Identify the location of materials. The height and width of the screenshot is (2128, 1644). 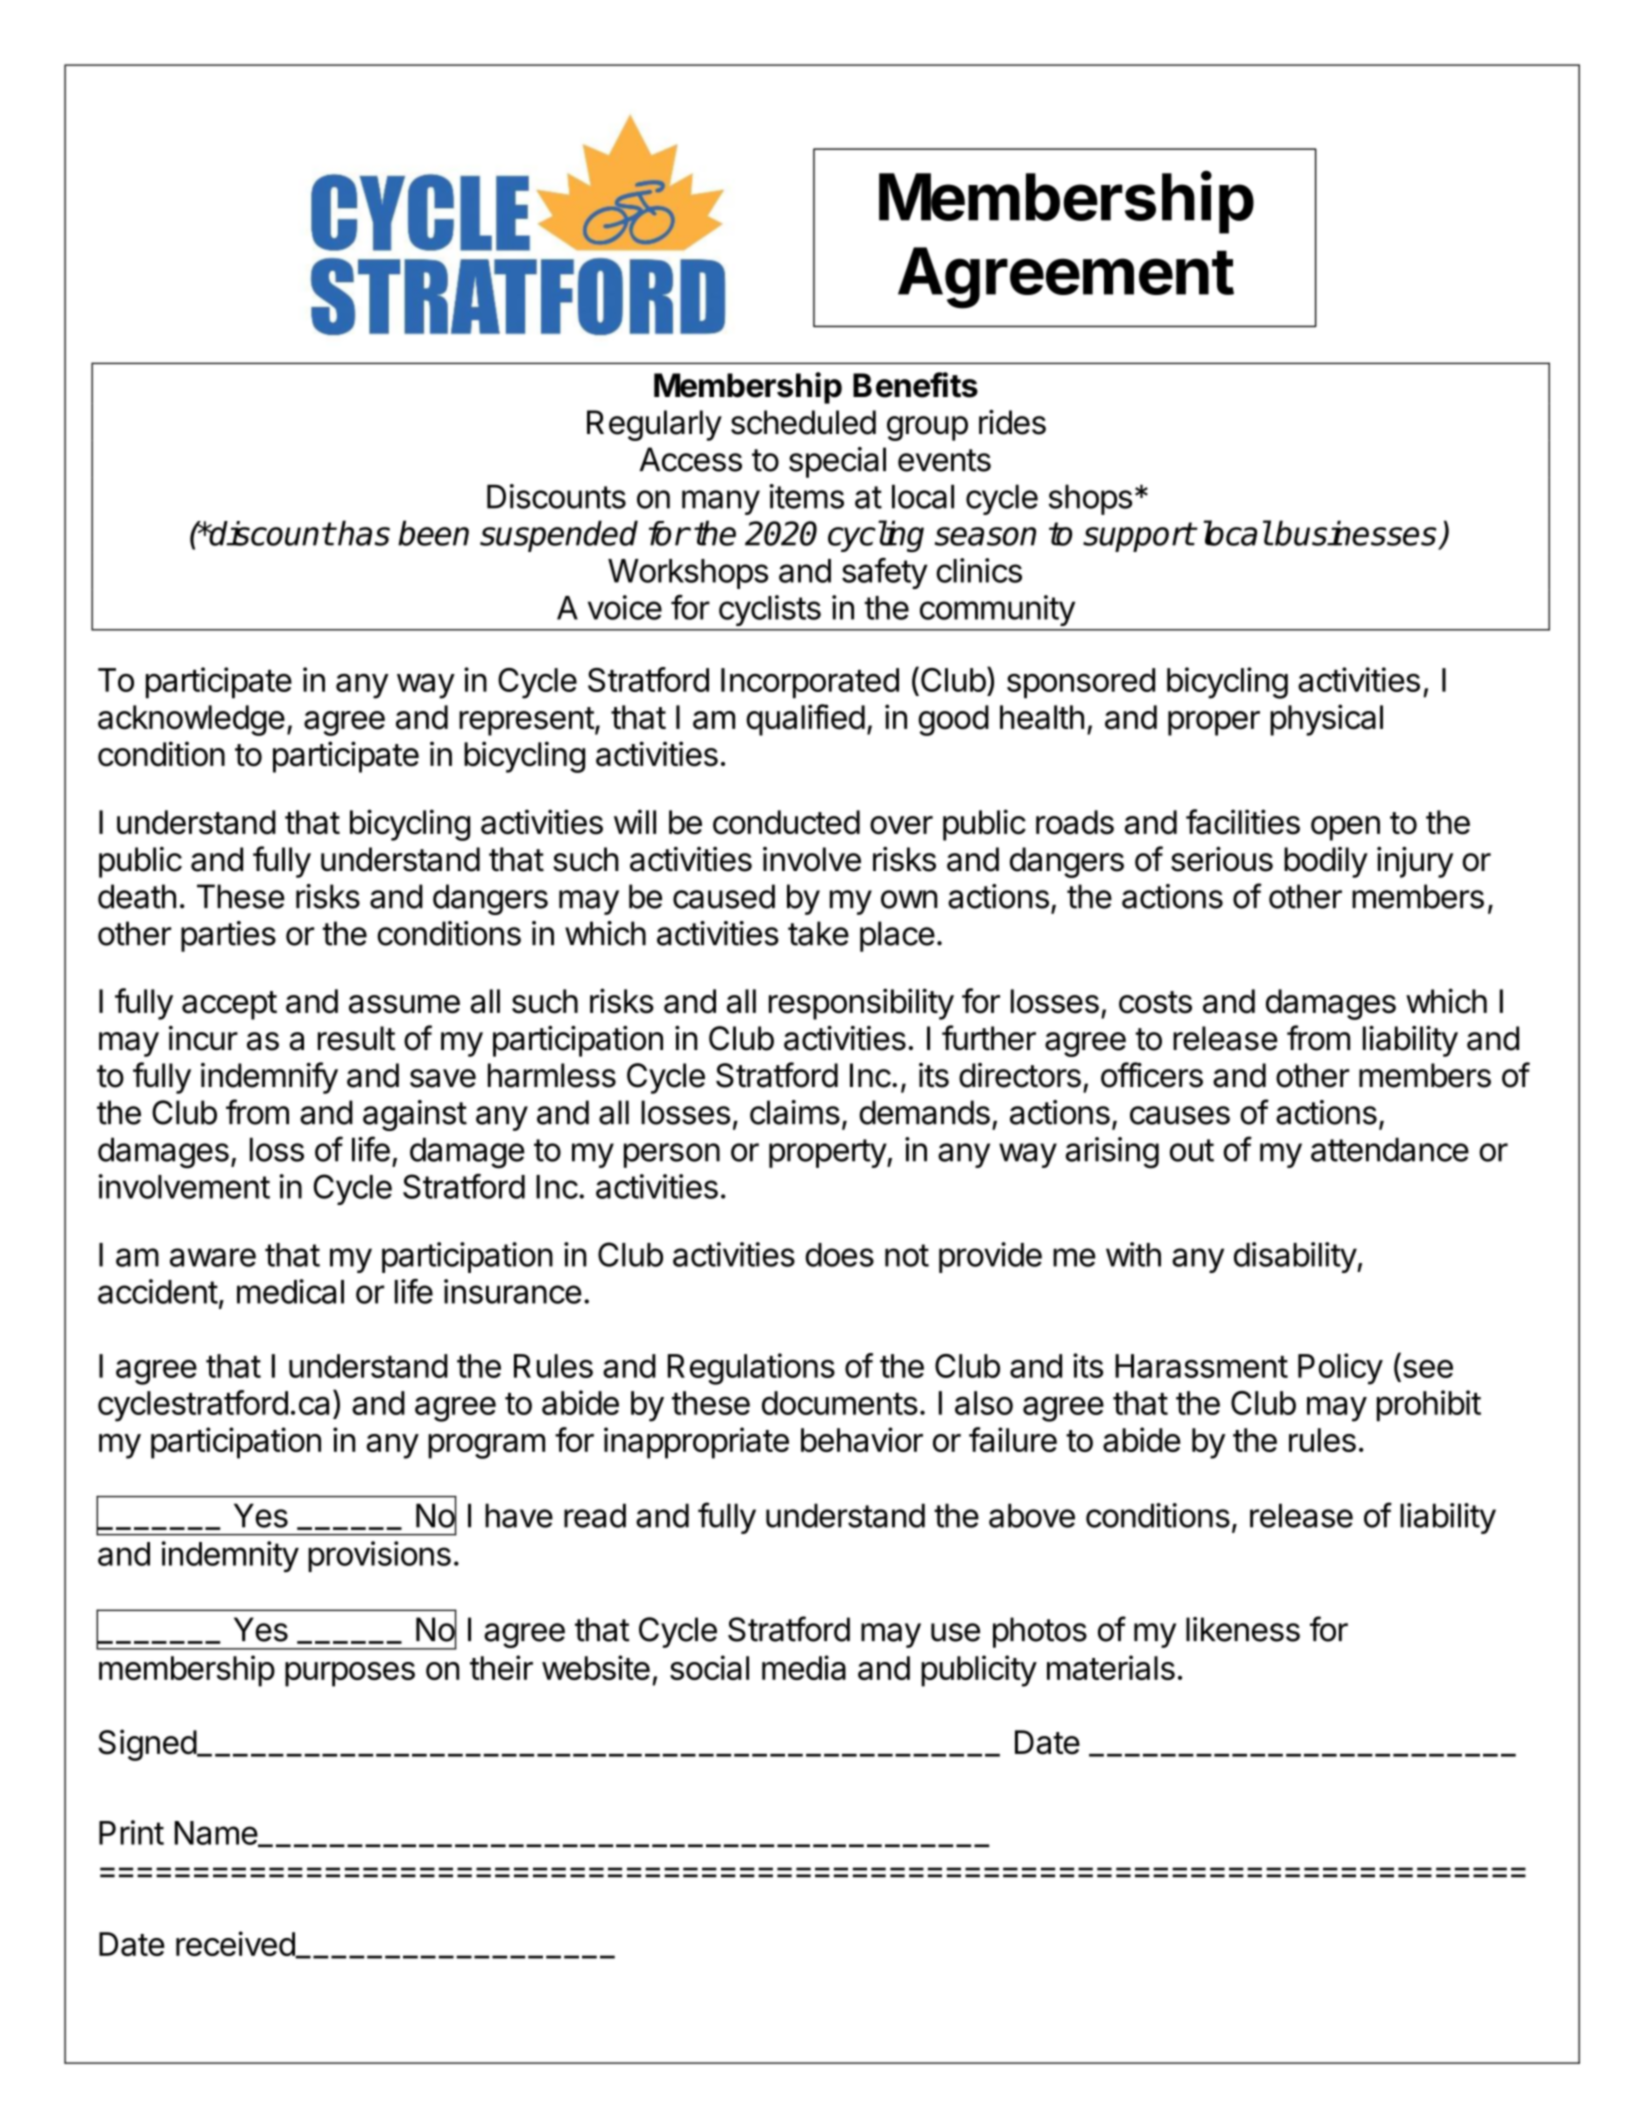
(1111, 1667).
